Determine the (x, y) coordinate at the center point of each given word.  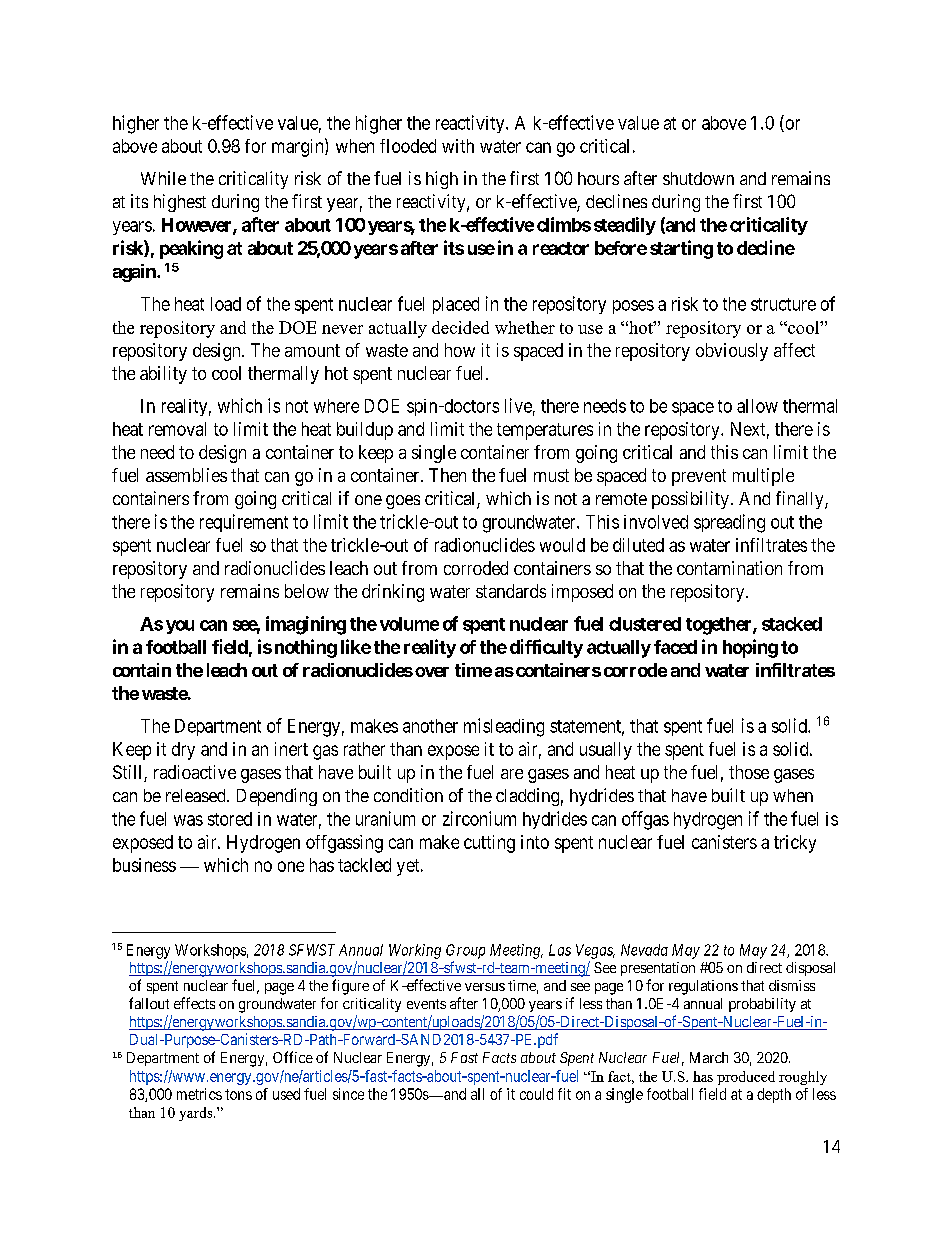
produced (746, 1078)
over (432, 672)
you (180, 627)
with (458, 146)
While (163, 178)
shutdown (698, 178)
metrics (199, 1094)
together (720, 626)
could (536, 1094)
